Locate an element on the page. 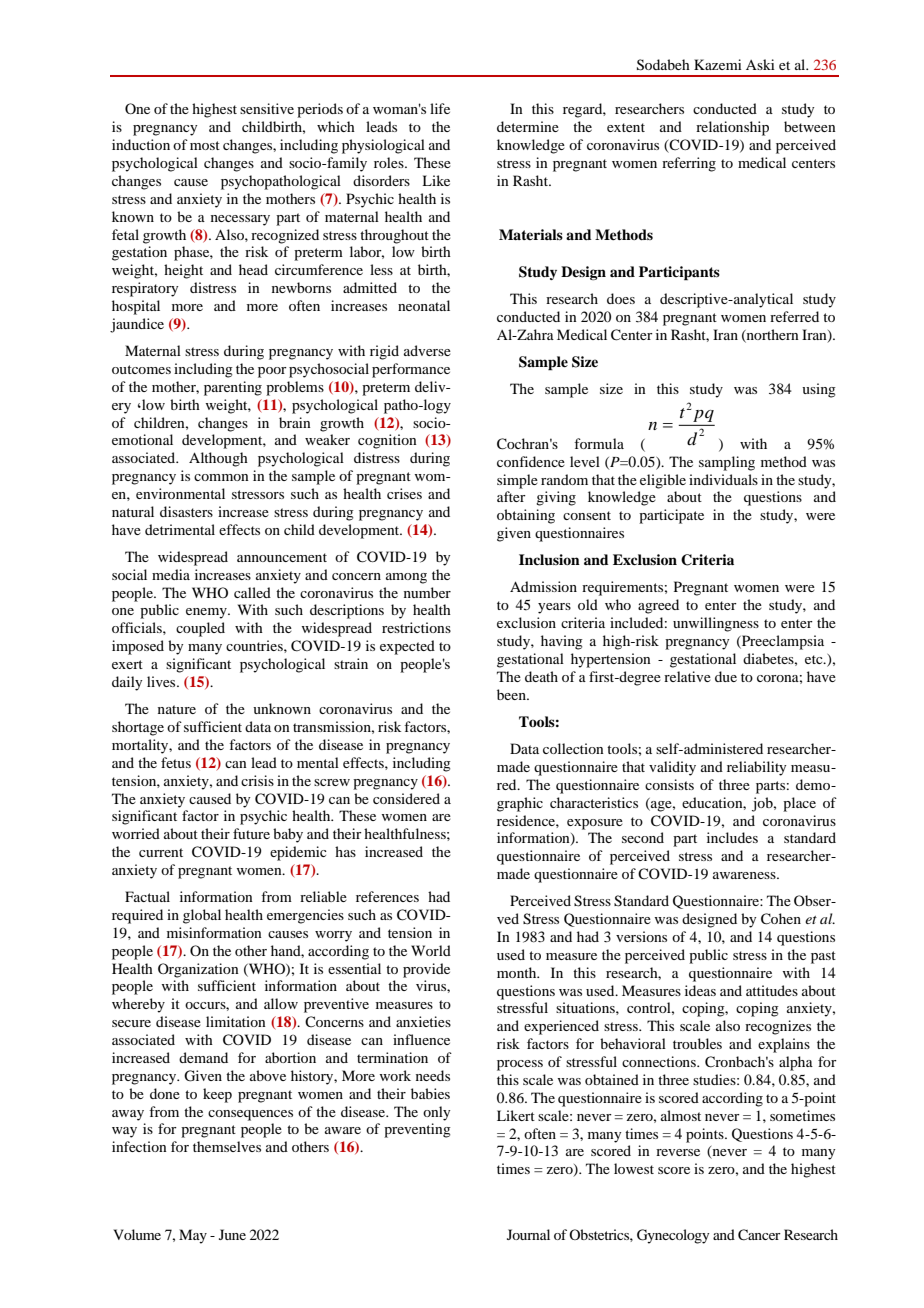  May is located at coordinates (193, 1236).
